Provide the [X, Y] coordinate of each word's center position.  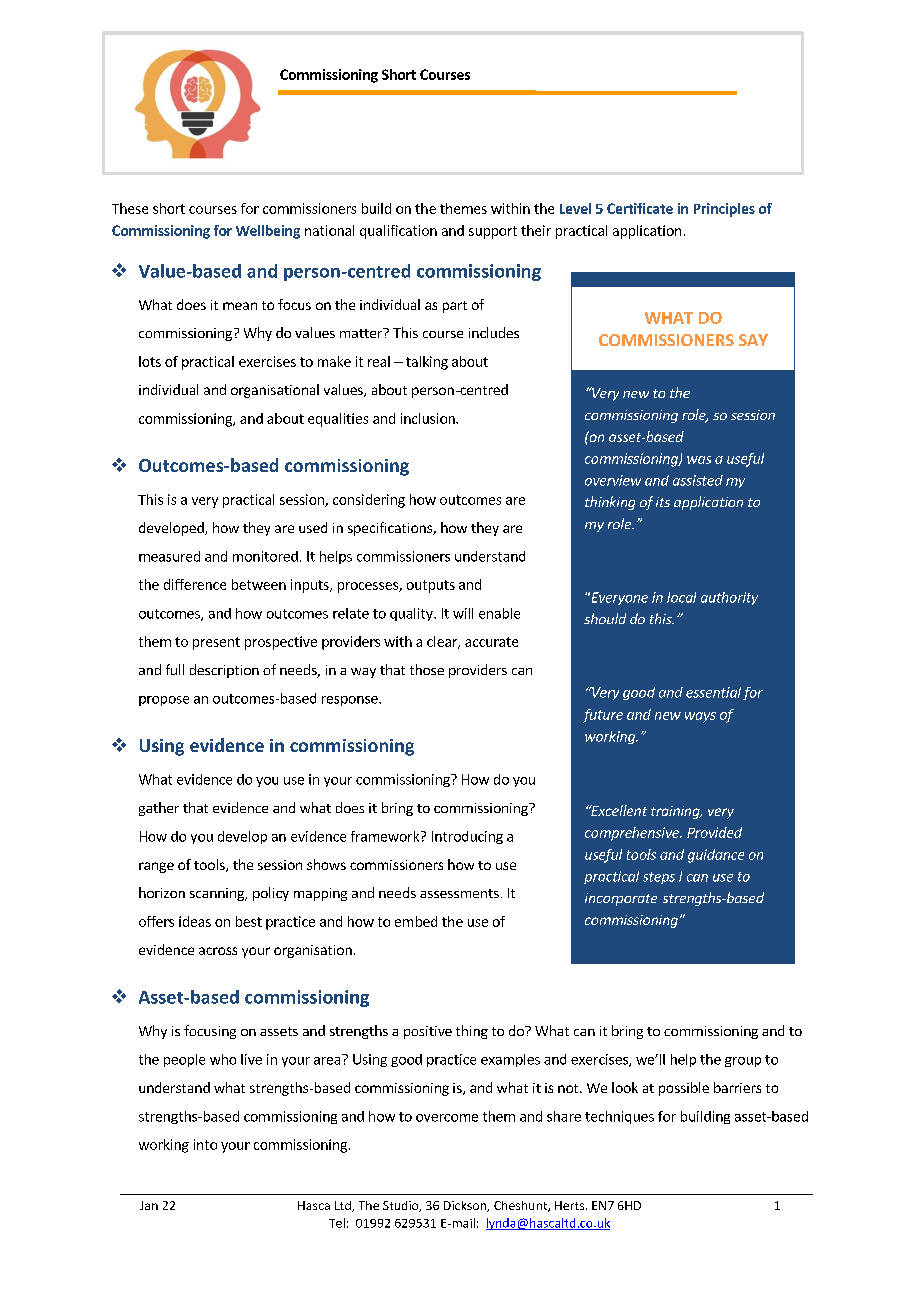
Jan [149, 1205]
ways [700, 717]
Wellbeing [268, 232]
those [427, 669]
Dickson [466, 1206]
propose [164, 701]
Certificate [640, 208]
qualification [398, 232]
